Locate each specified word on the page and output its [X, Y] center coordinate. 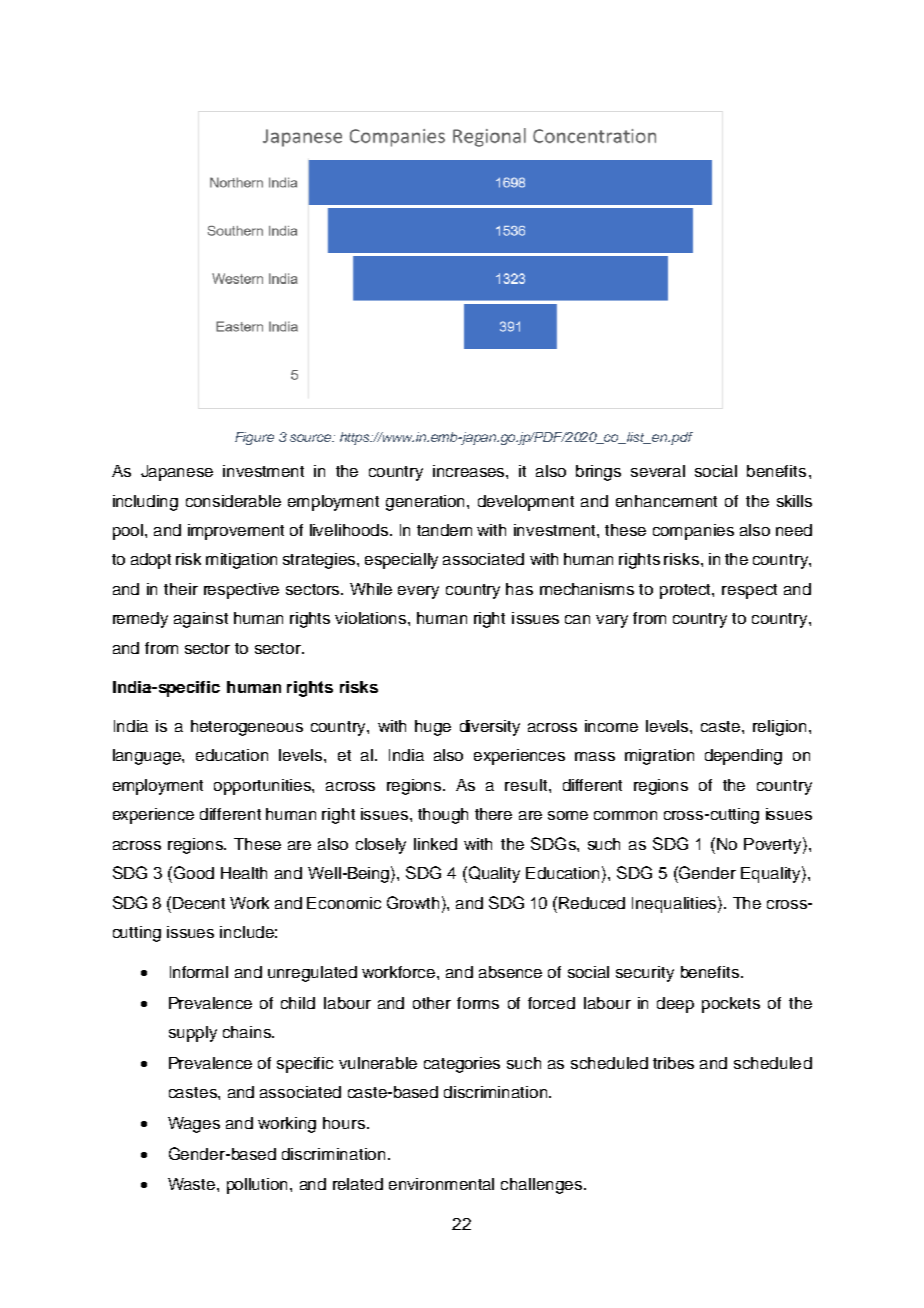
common [625, 815]
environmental [441, 1184]
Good [194, 872]
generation [427, 503]
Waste [193, 1184]
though [443, 816]
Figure [254, 438]
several [658, 471]
